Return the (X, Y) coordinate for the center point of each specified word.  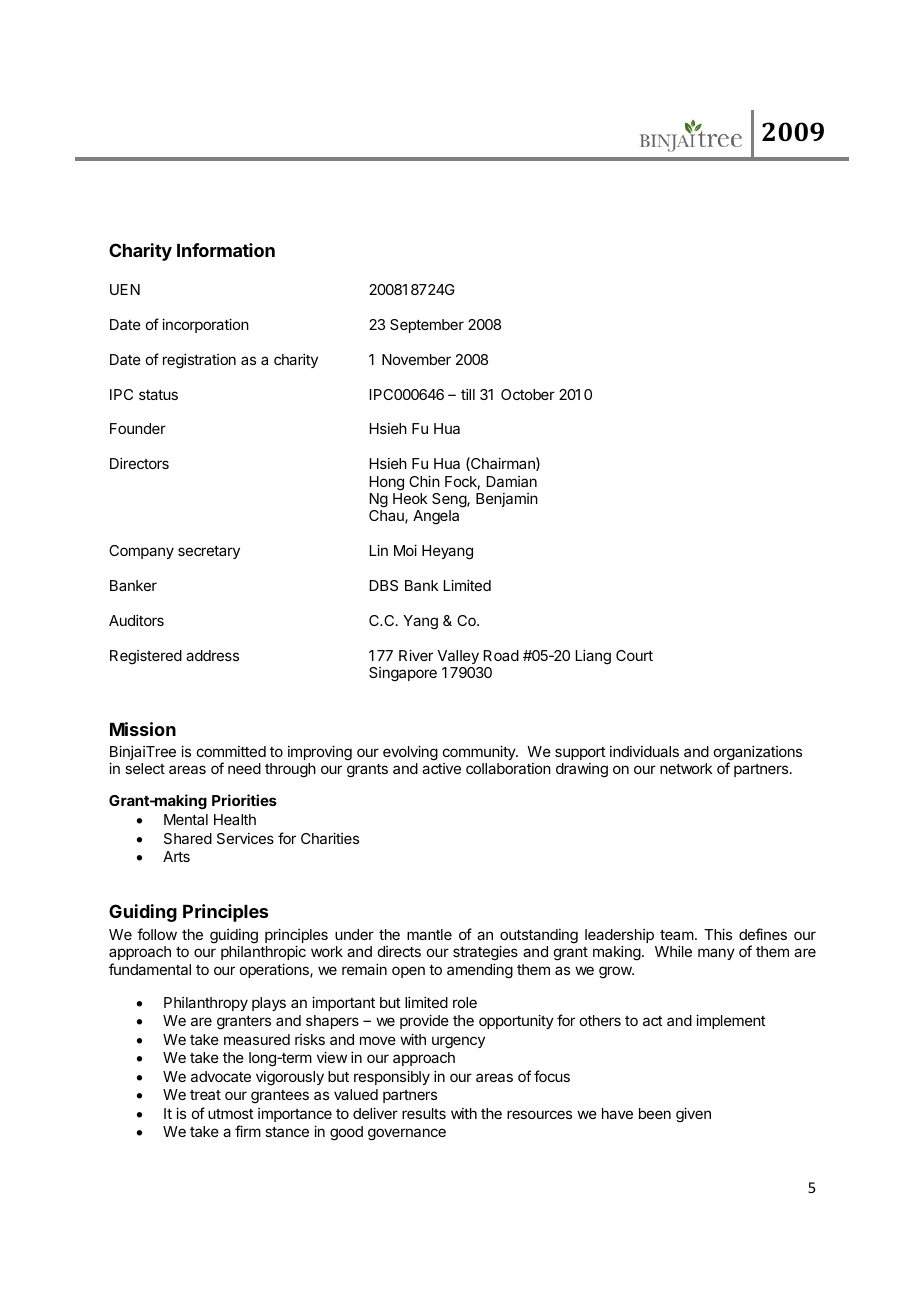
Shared (188, 838)
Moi (405, 550)
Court (634, 655)
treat (205, 1095)
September (427, 326)
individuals (644, 751)
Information (226, 250)
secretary (209, 552)
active (441, 768)
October (528, 394)
